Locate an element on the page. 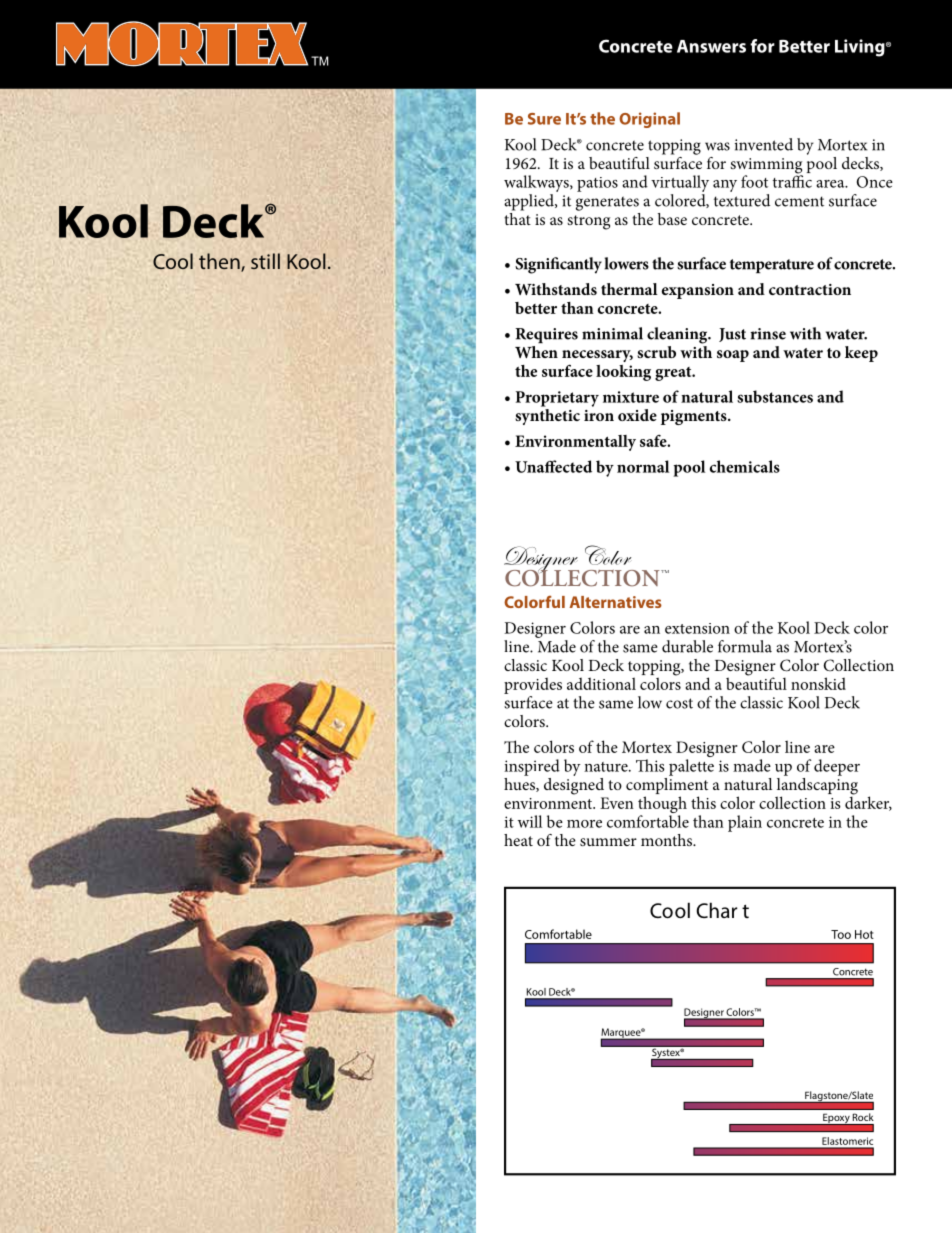  normal is located at coordinates (643, 466).
